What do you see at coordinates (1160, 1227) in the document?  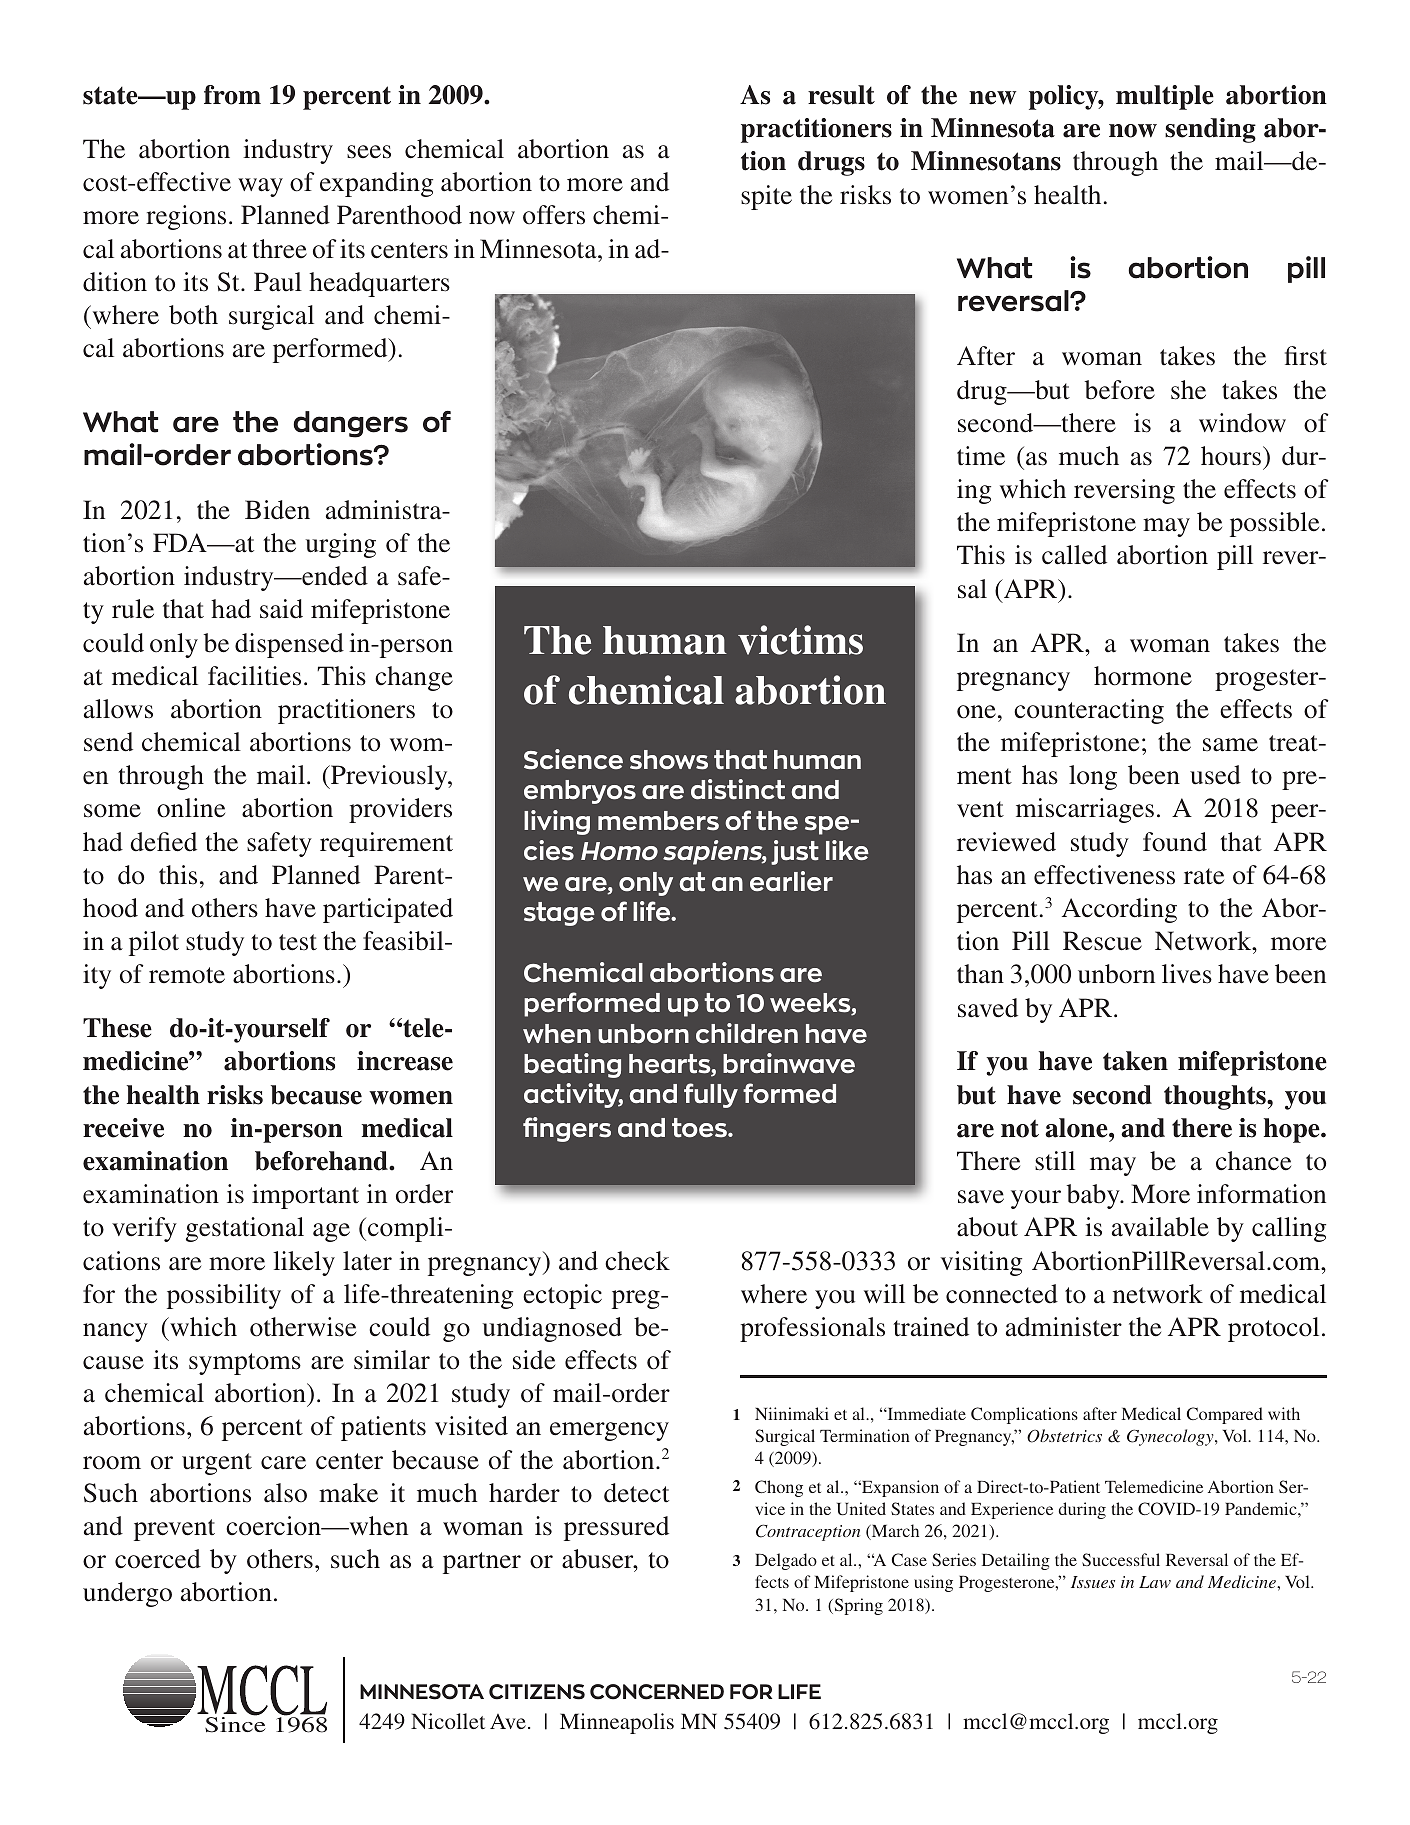 I see `available` at bounding box center [1160, 1227].
